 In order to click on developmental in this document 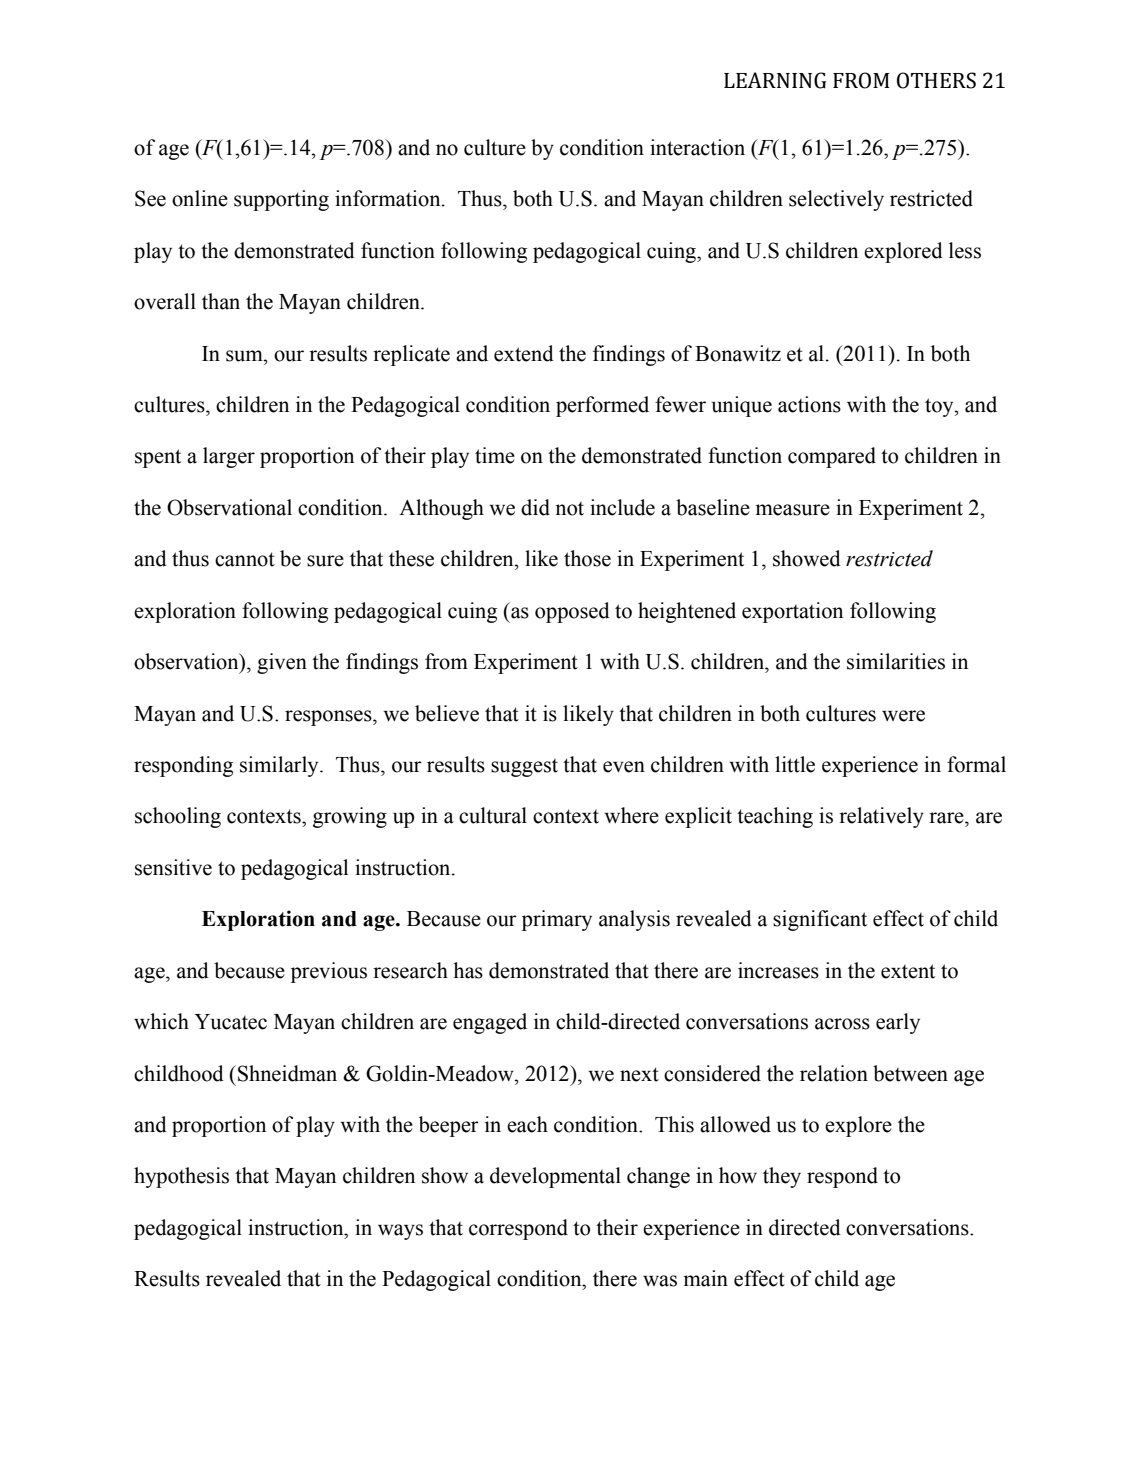, I will do `click(555, 1177)`.
